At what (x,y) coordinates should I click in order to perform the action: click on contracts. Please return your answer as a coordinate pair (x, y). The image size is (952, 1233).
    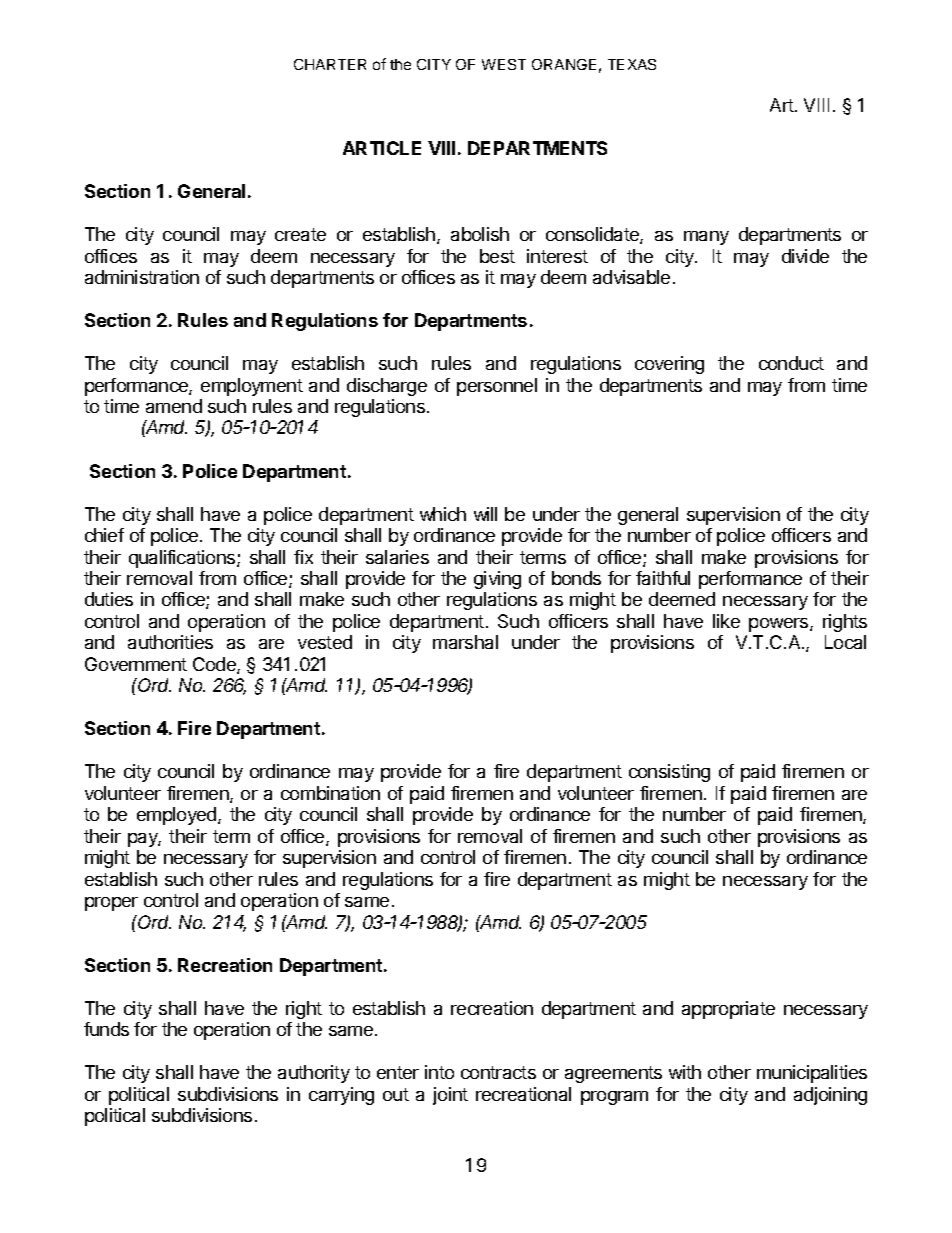
    Looking at the image, I should click on (498, 1072).
